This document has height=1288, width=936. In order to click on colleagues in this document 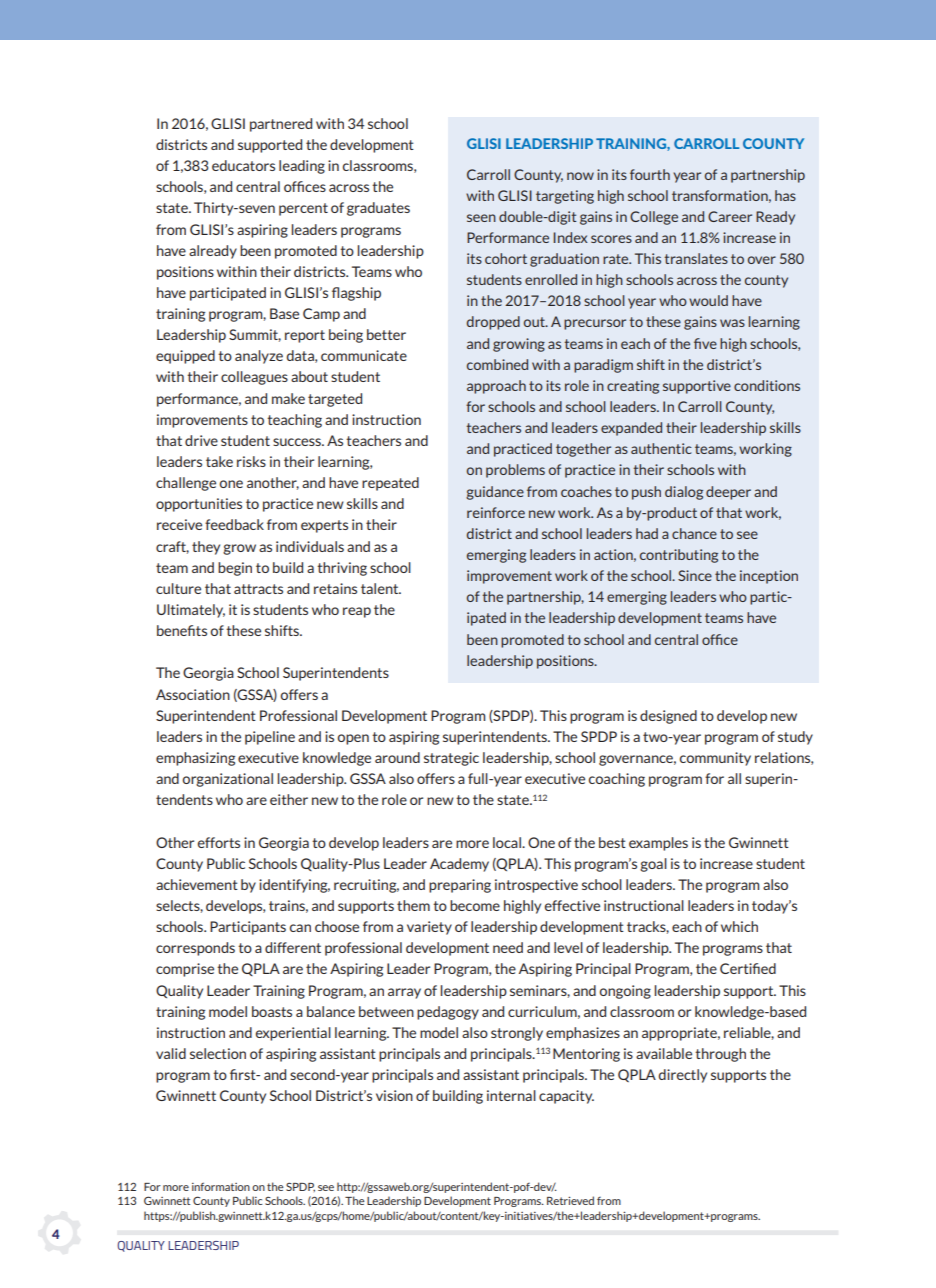, I will do `click(254, 378)`.
